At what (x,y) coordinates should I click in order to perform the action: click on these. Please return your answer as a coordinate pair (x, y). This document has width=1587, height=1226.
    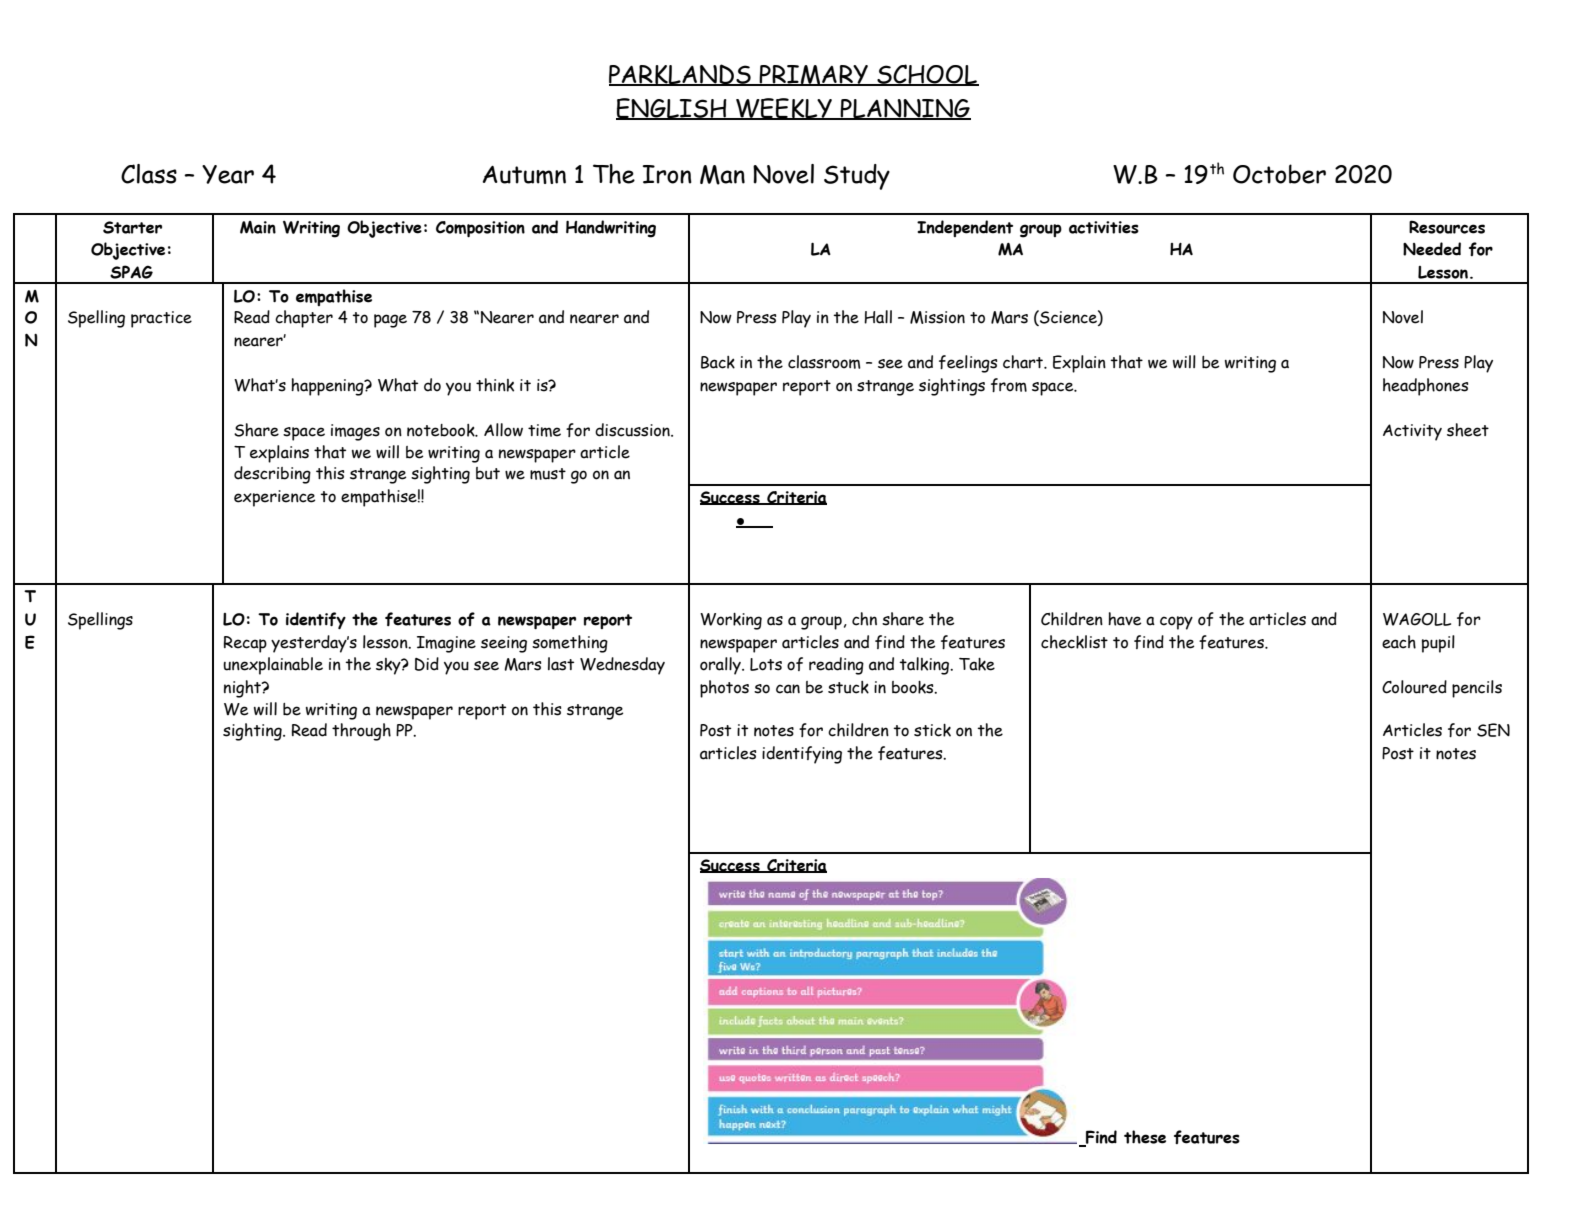
    Looking at the image, I should click on (1145, 1137).
